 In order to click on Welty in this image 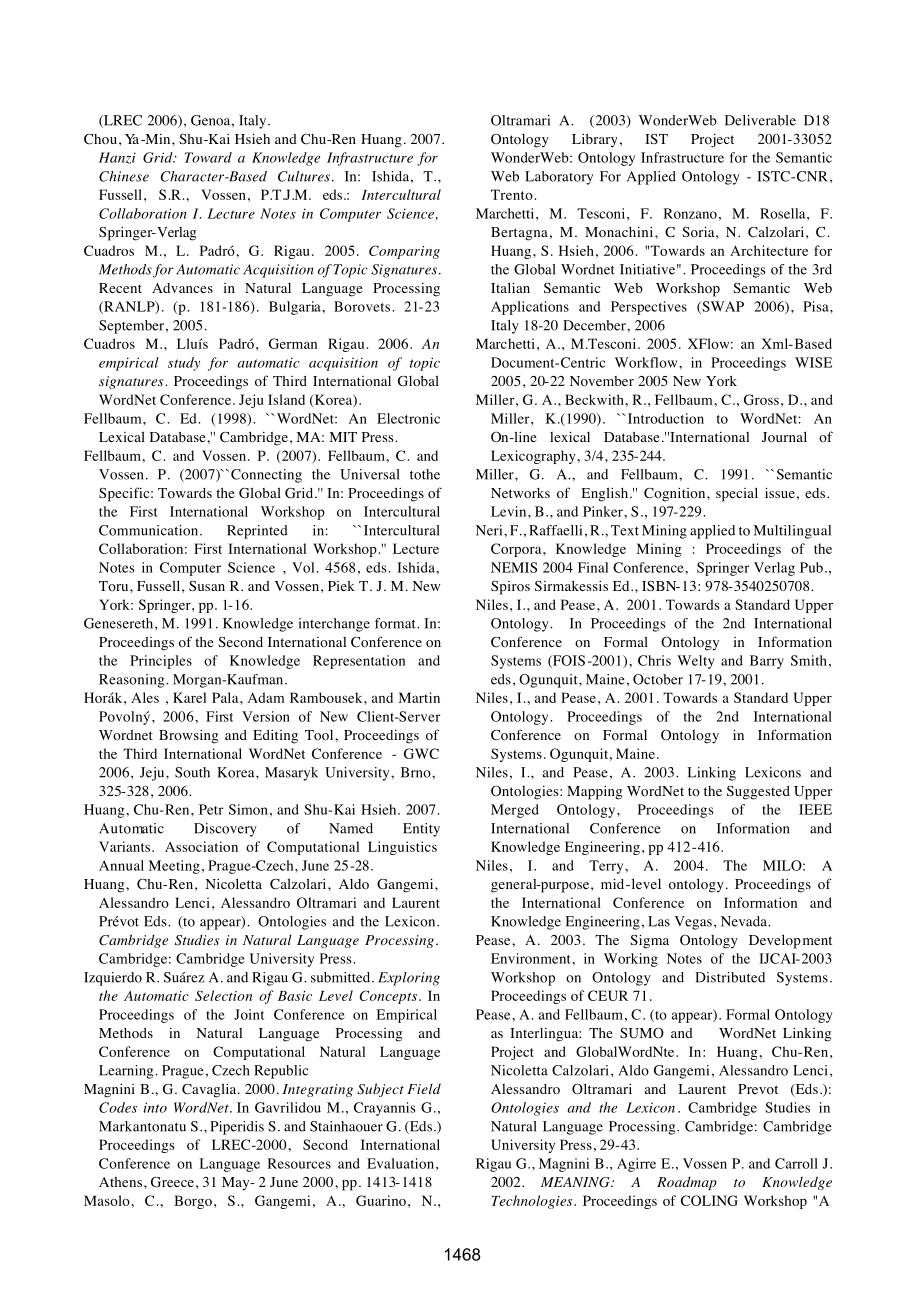, I will do `click(695, 662)`.
